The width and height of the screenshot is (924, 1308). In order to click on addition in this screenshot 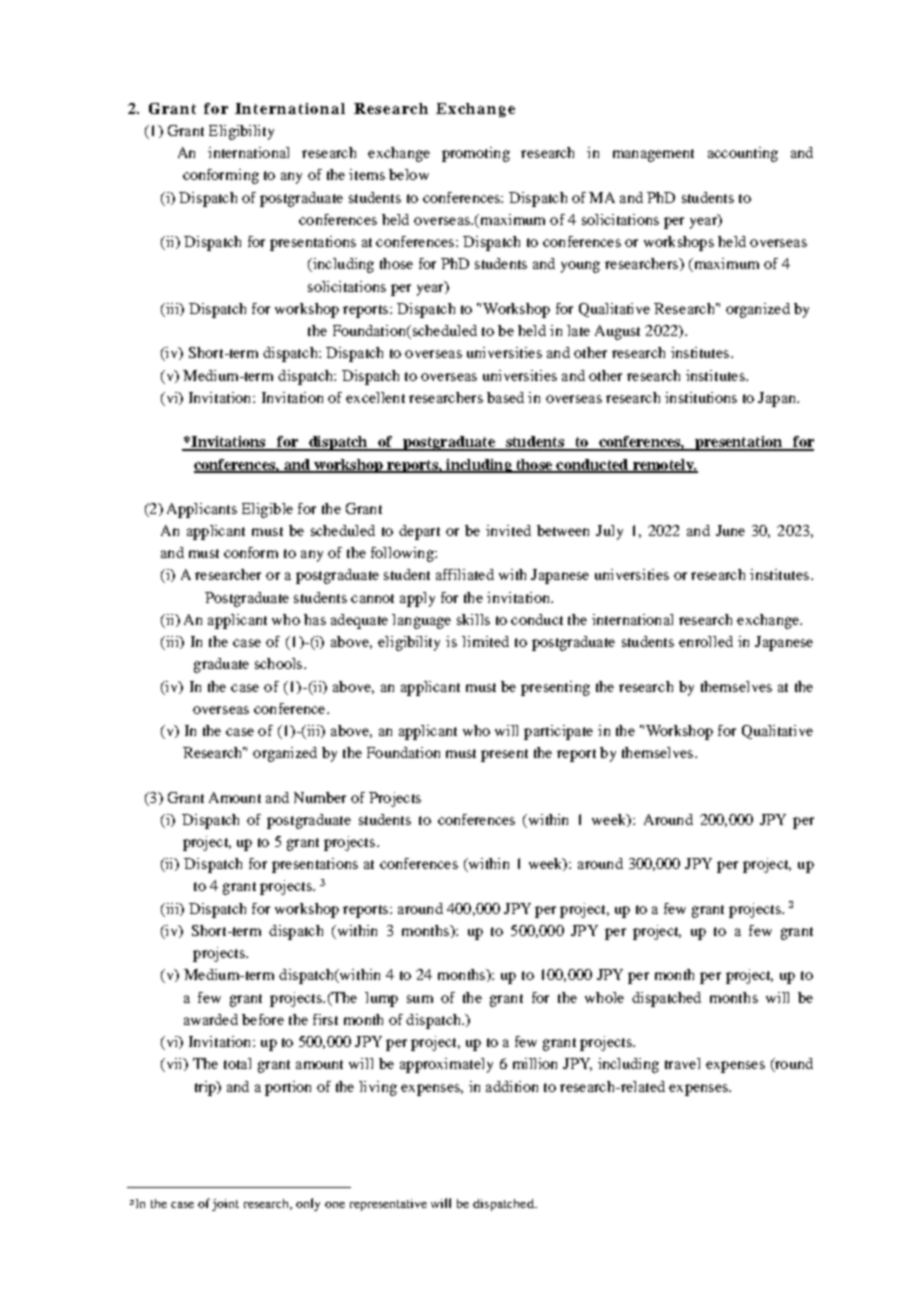, I will do `click(512, 1086)`.
